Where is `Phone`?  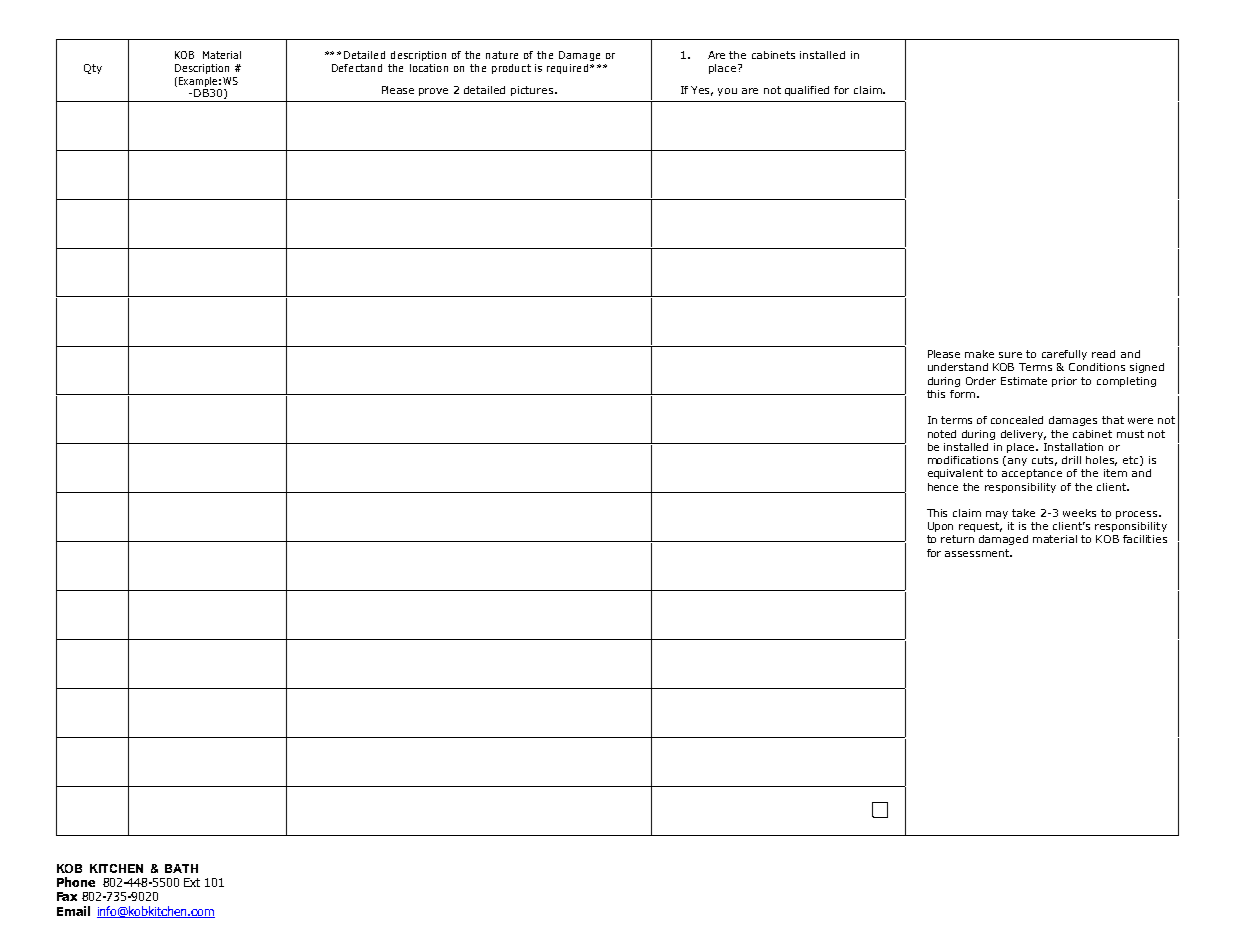
Phone is located at coordinates (76, 882).
